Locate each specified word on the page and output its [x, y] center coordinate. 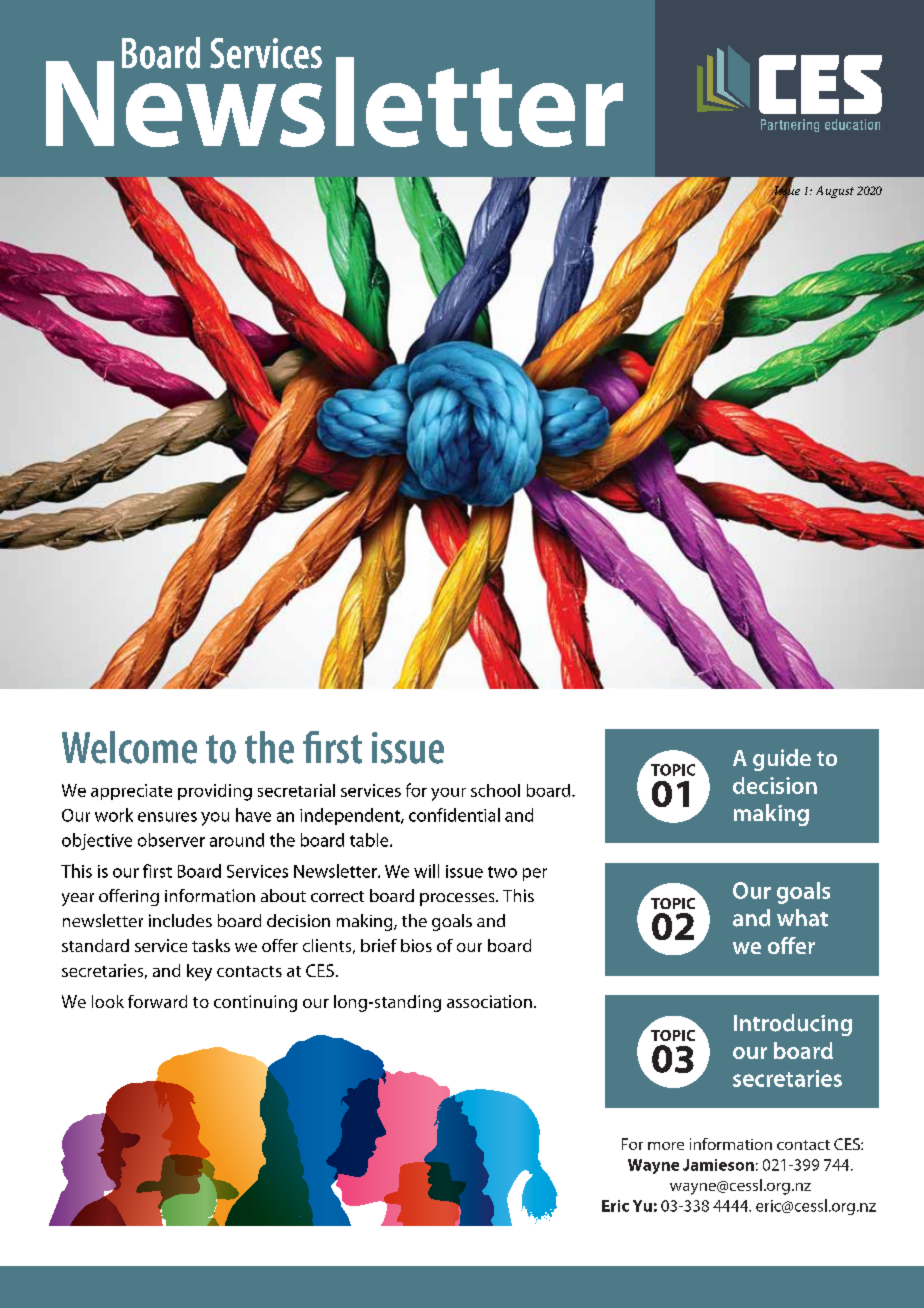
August [835, 192]
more [666, 1146]
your [448, 794]
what [802, 918]
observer [171, 840]
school [495, 790]
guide [782, 760]
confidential [454, 815]
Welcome [129, 747]
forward [157, 1001]
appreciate [131, 792]
